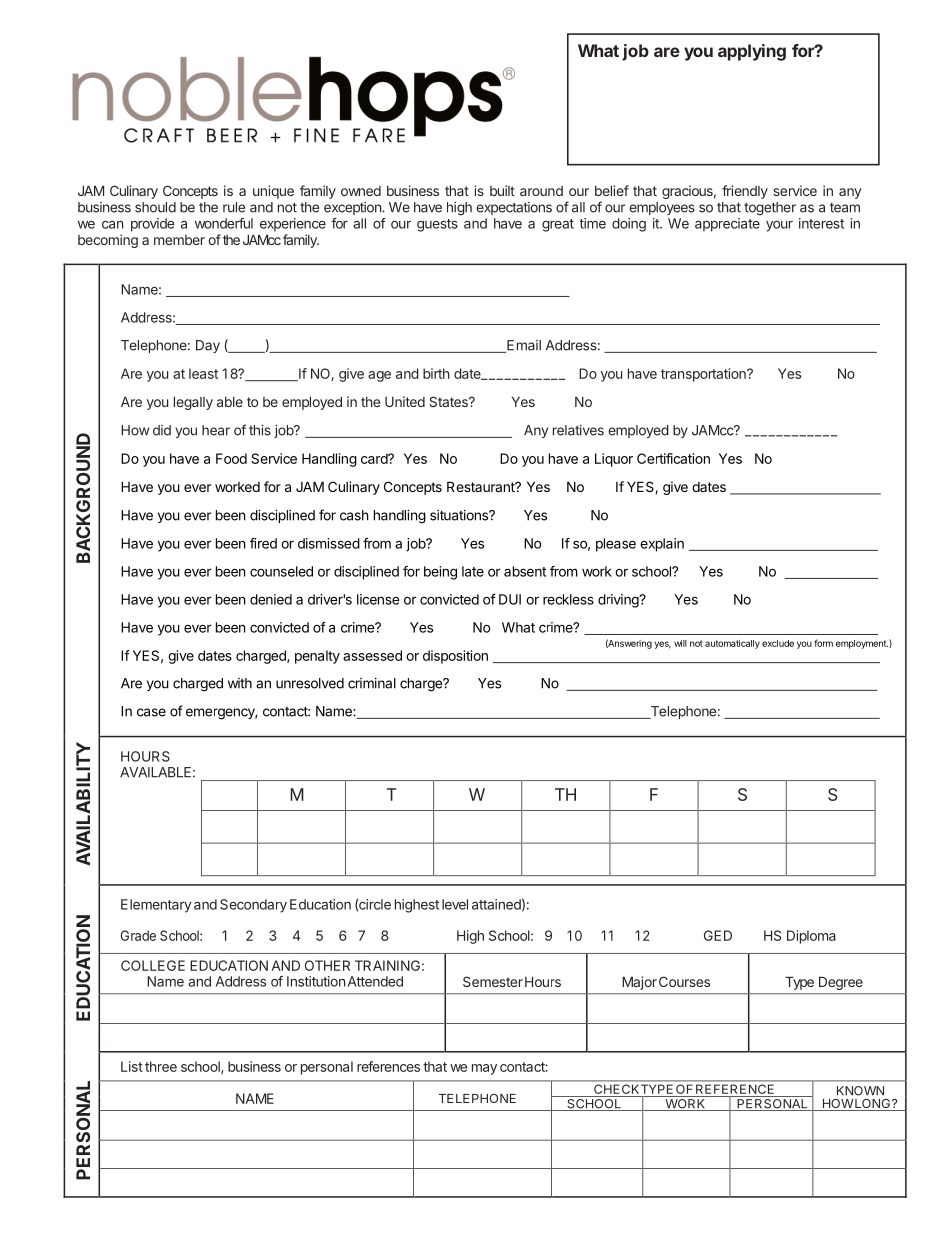 This document has width=952, height=1233. I want to click on three, so click(161, 1066).
